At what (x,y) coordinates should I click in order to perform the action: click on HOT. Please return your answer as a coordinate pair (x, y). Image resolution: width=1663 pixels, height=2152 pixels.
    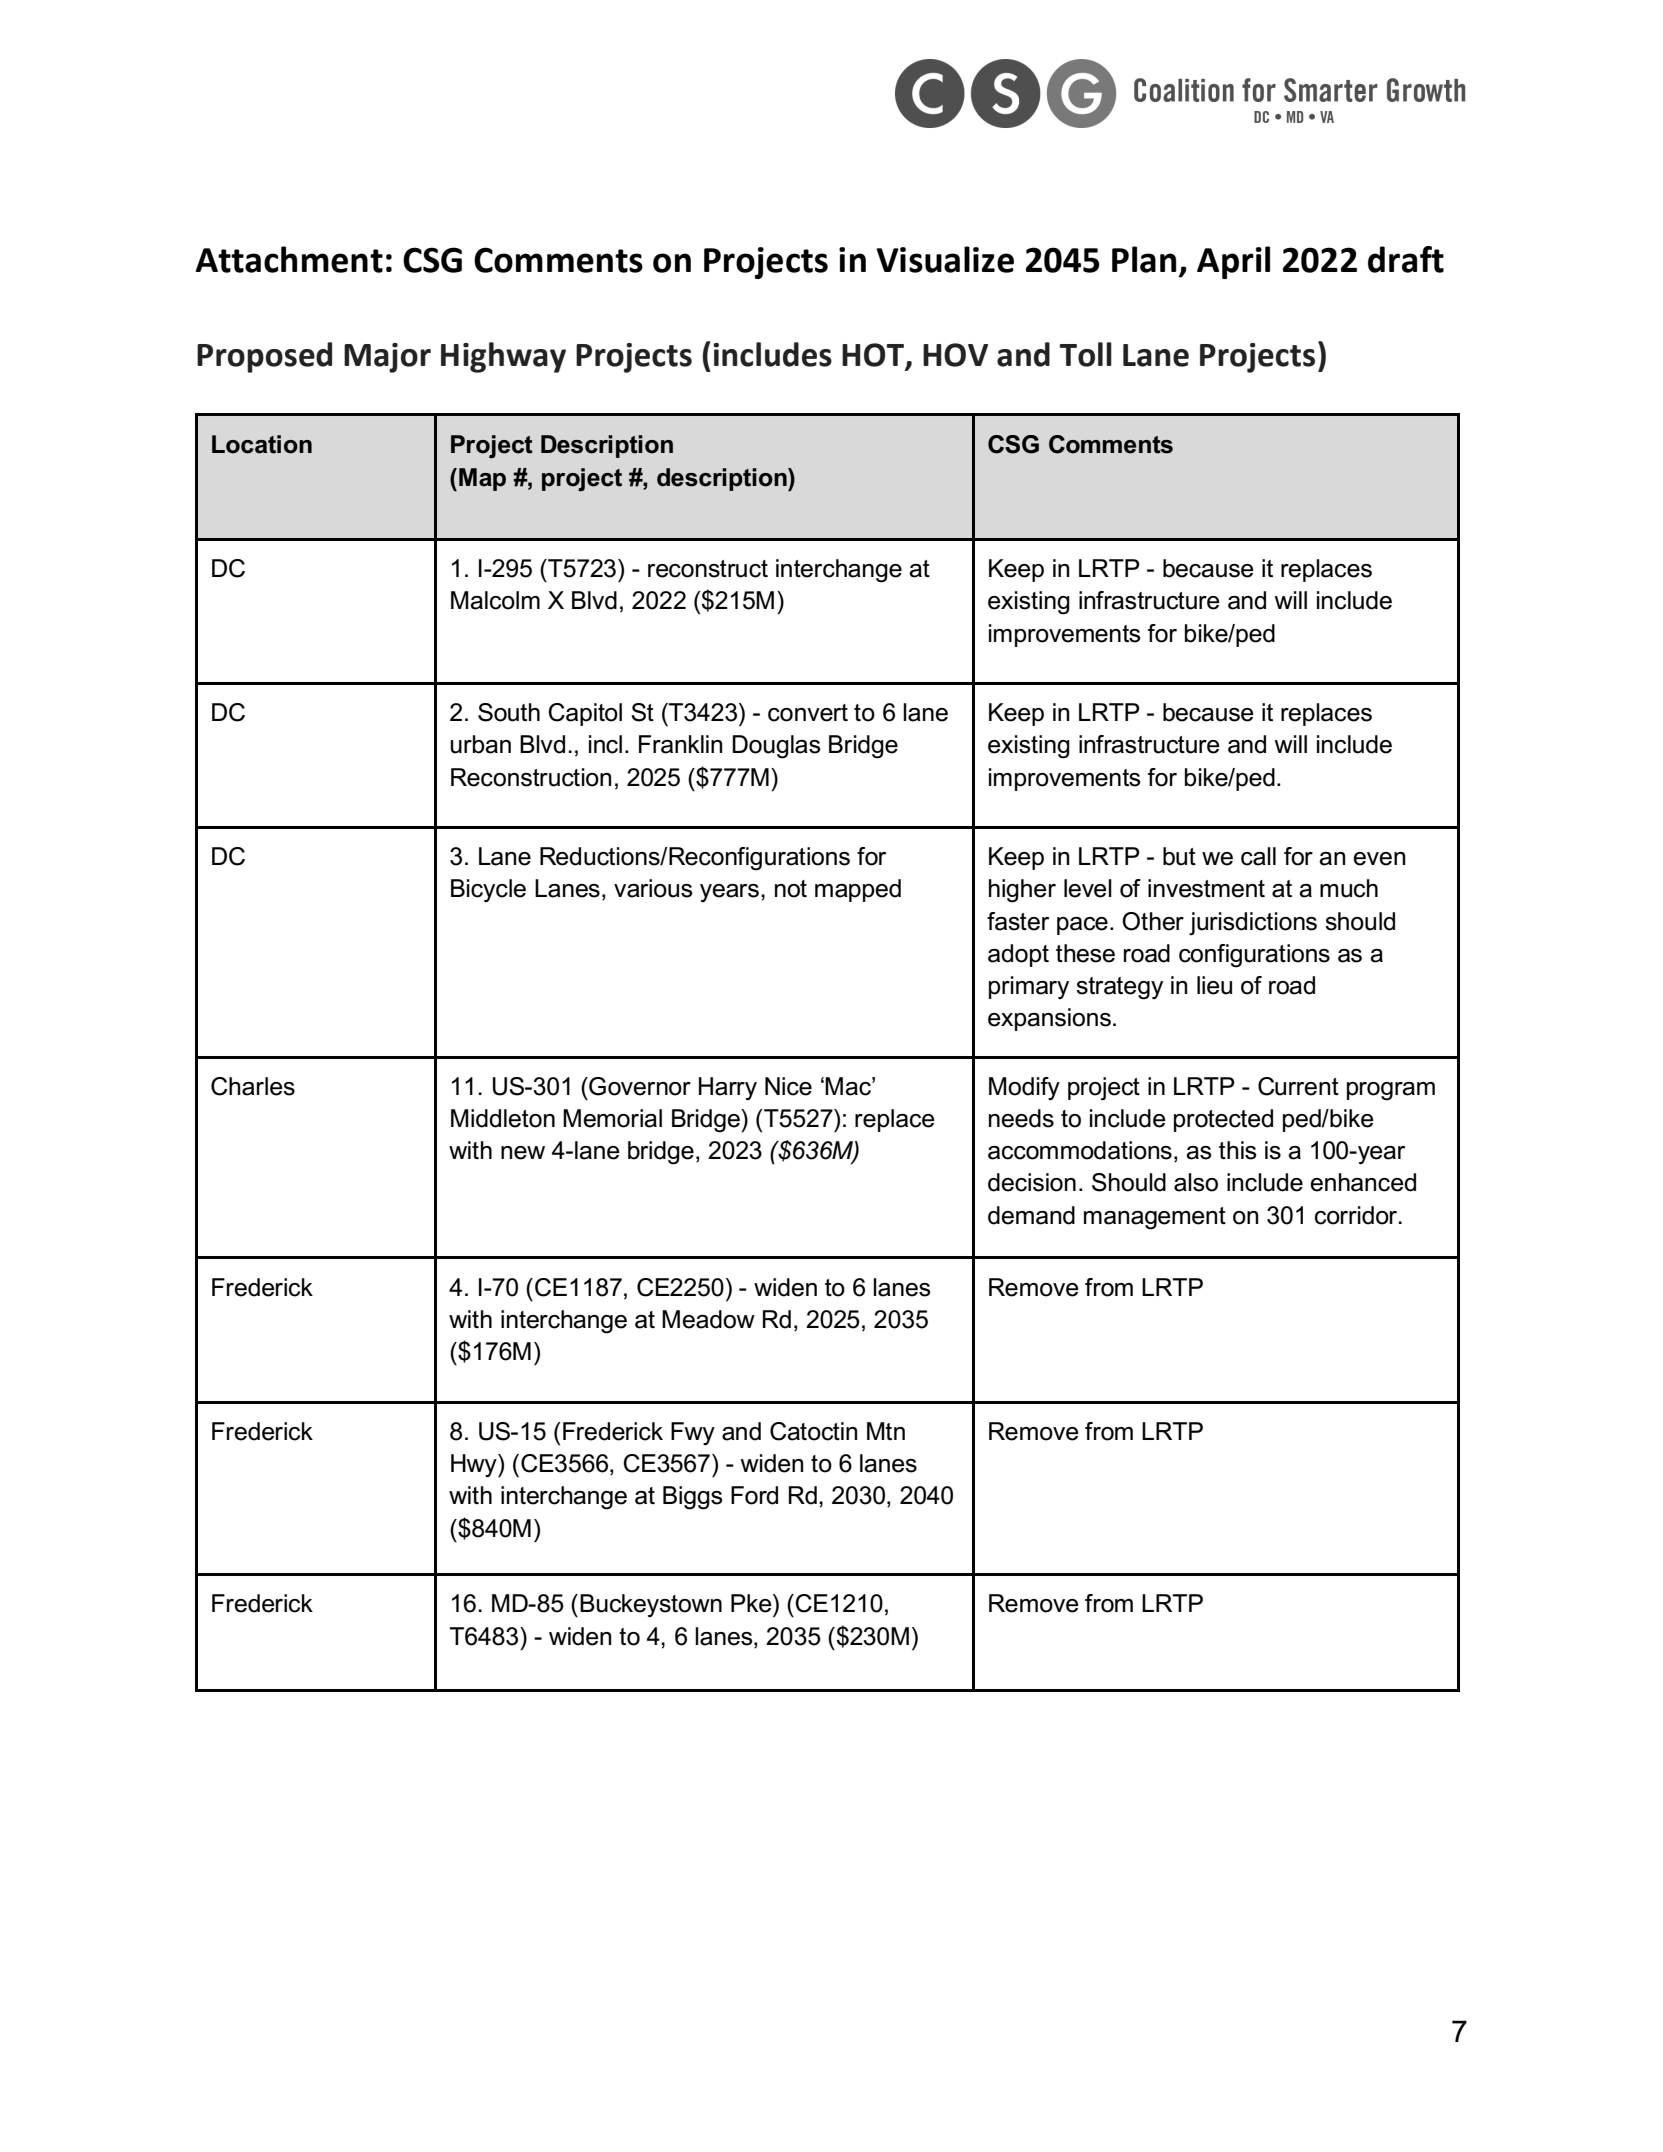
    Looking at the image, I should click on (874, 356).
